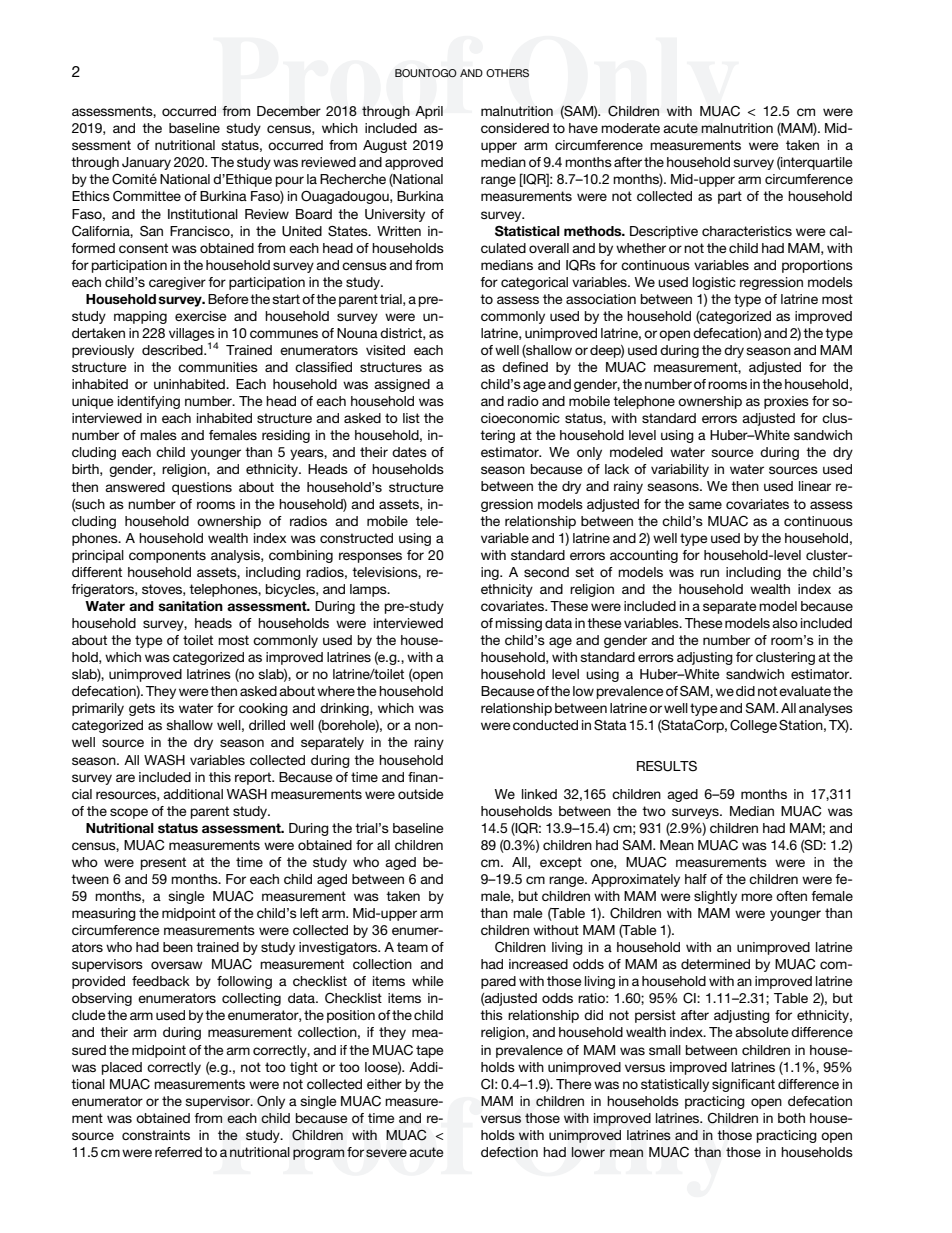  Describe the element at coordinates (178, 1152) in the screenshot. I see `referred` at that location.
